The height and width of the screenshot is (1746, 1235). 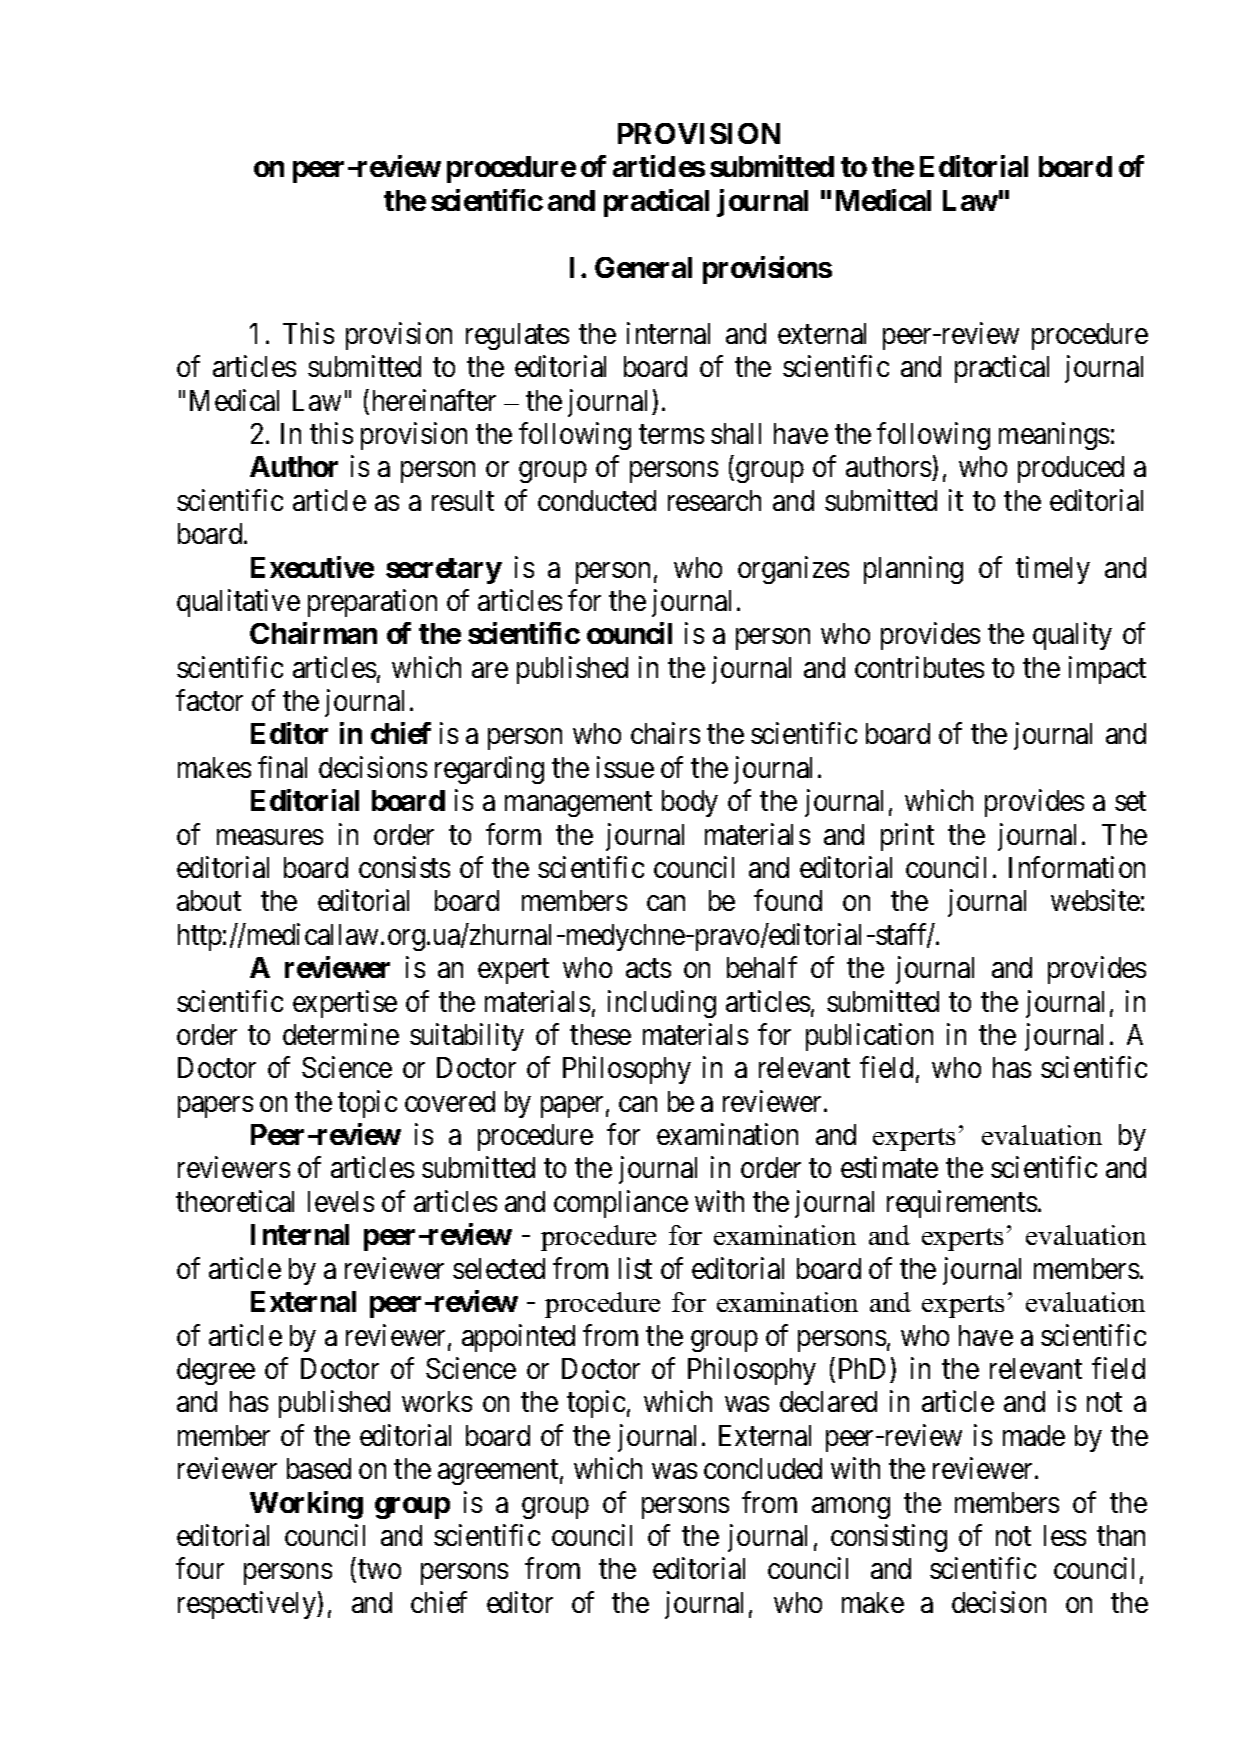 What do you see at coordinates (621, 1204) in the screenshot?
I see `compliance` at bounding box center [621, 1204].
